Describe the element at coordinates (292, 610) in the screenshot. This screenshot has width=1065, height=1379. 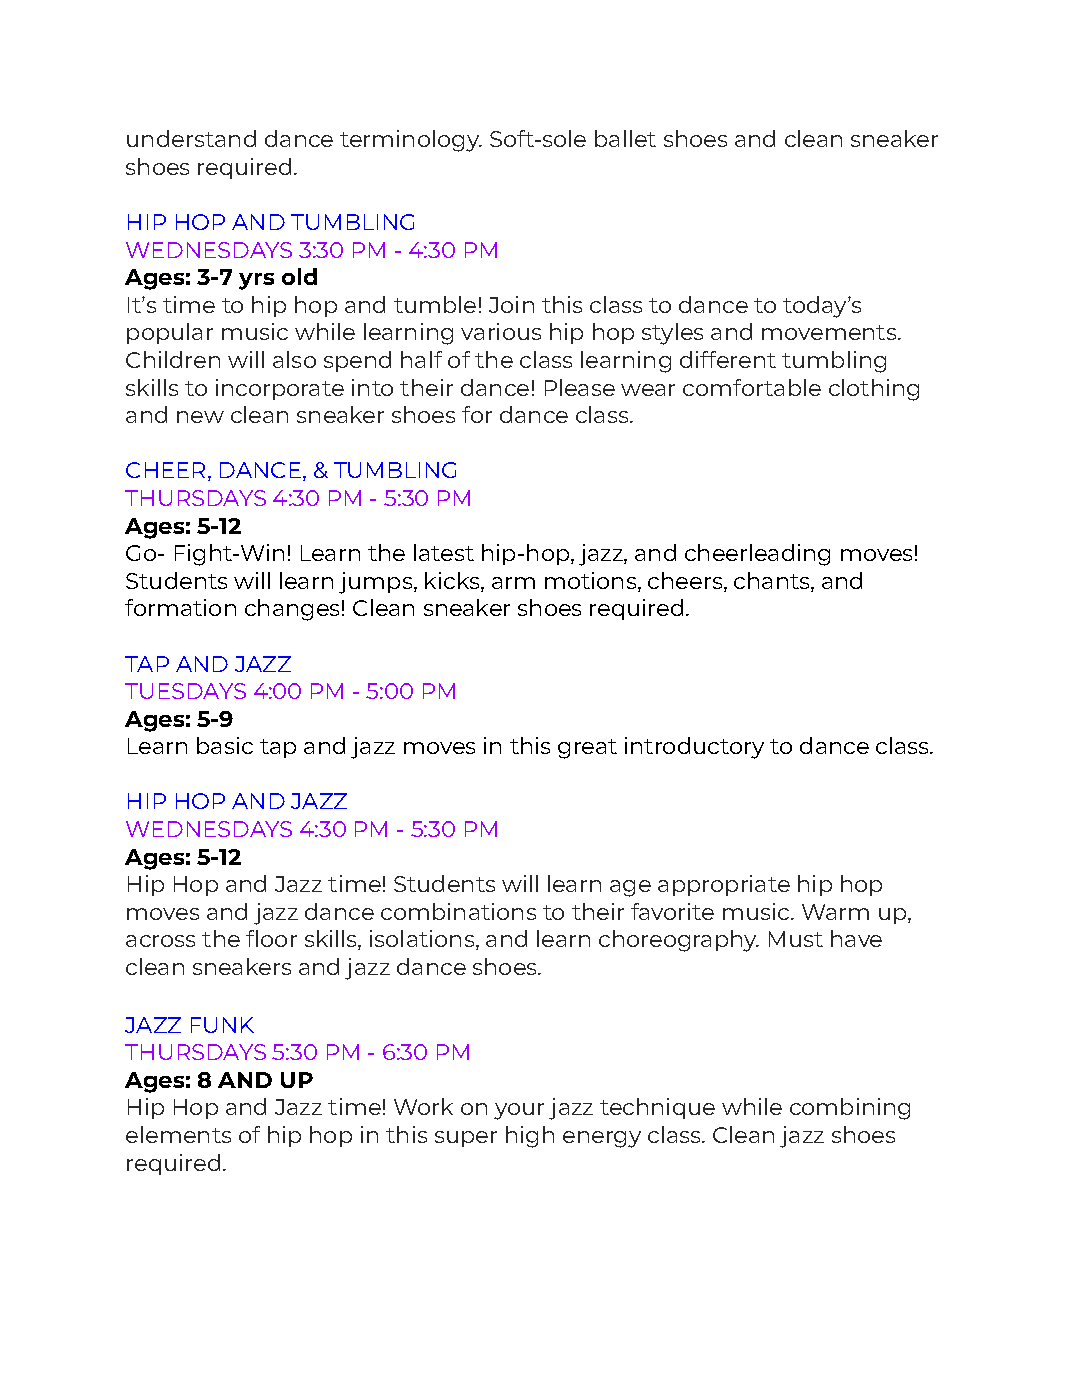
I see `changes` at that location.
